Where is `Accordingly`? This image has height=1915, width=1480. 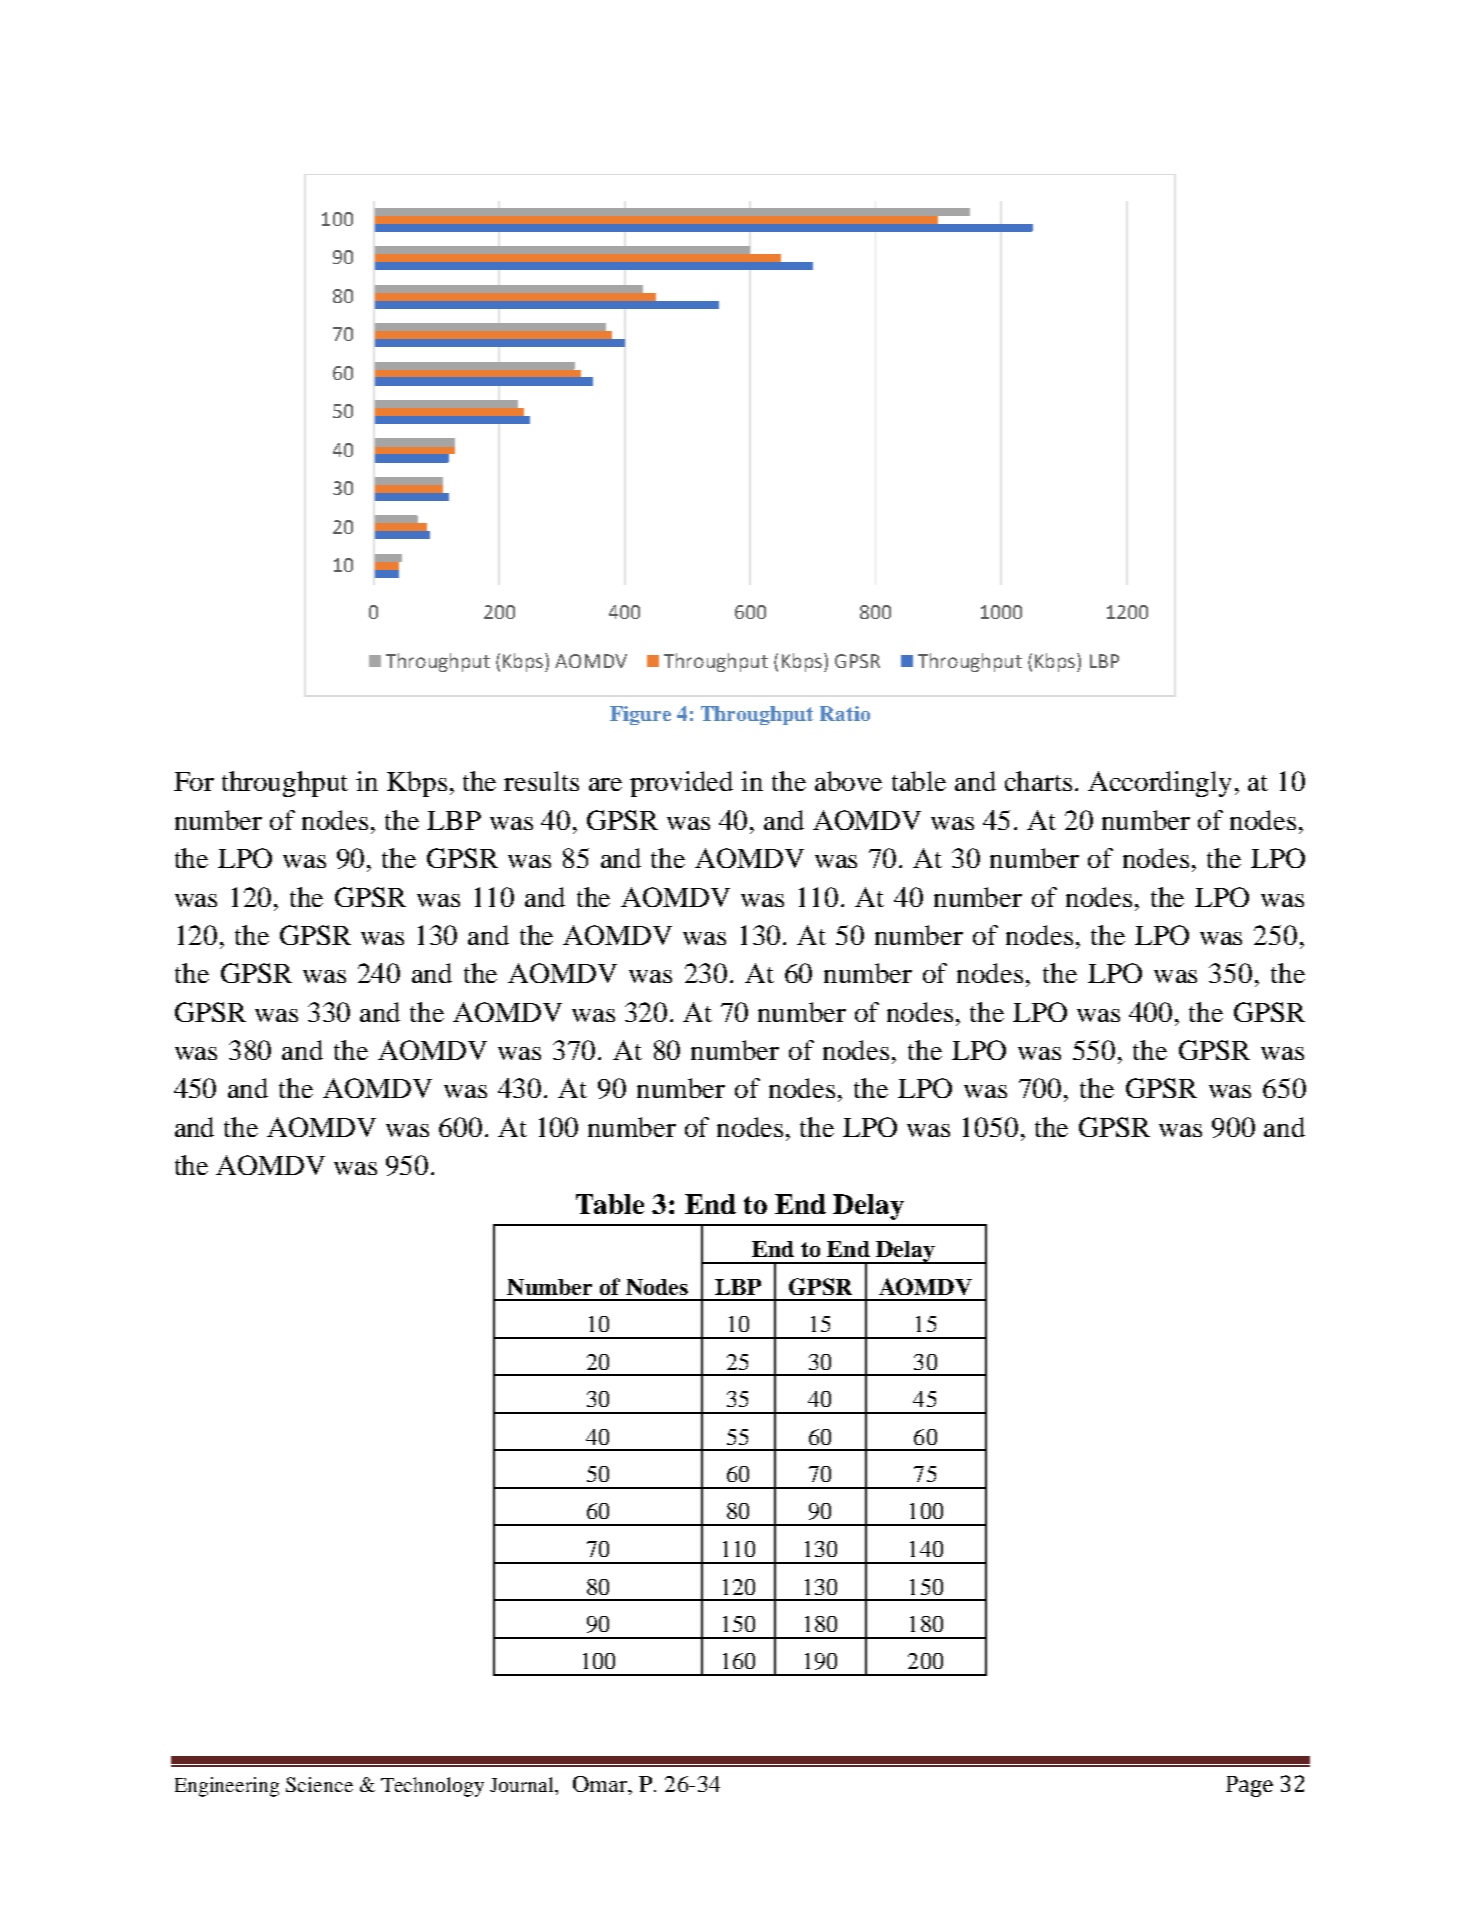
Accordingly is located at coordinates (1159, 784).
